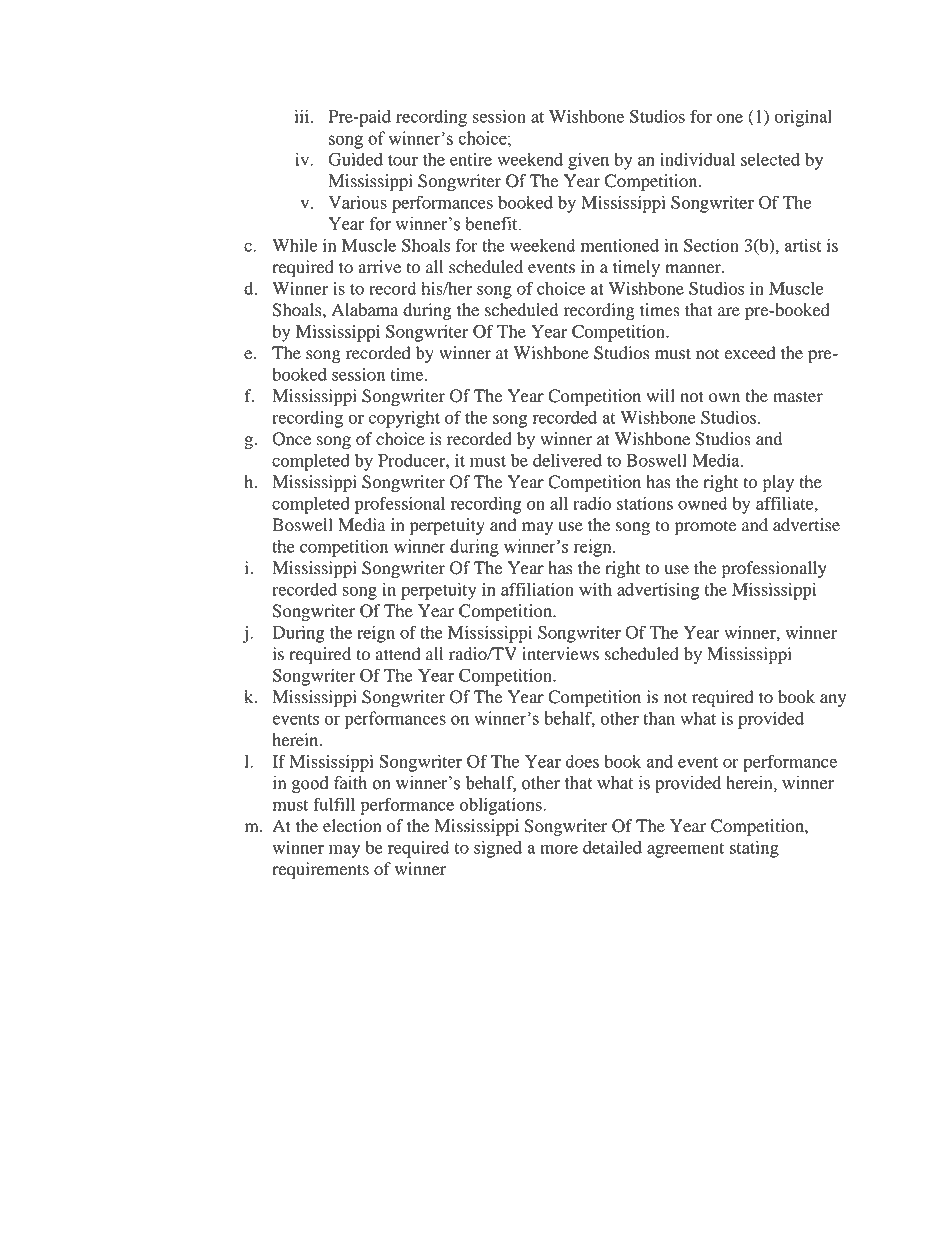 This screenshot has width=952, height=1233. I want to click on play, so click(778, 483).
